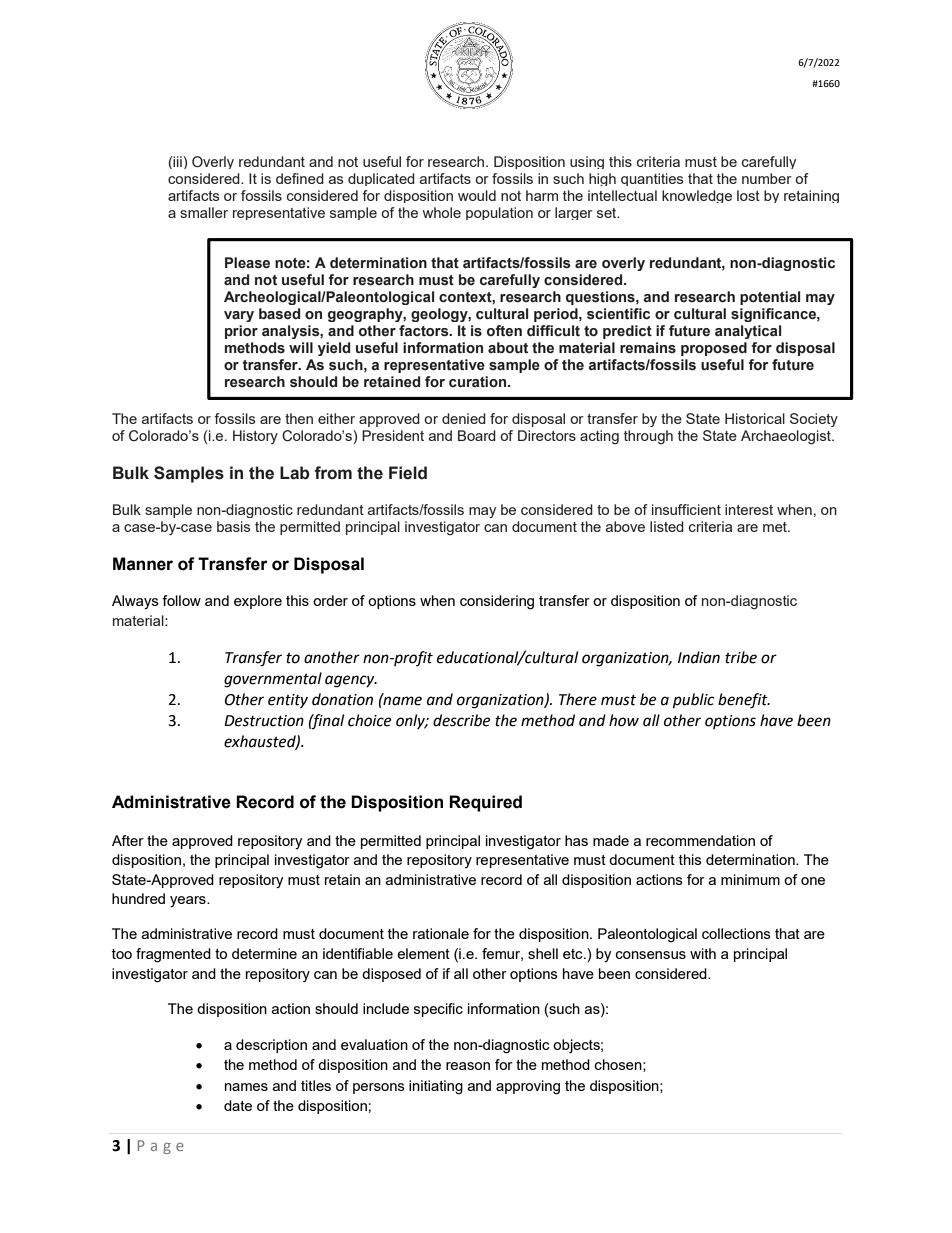 Image resolution: width=952 pixels, height=1233 pixels. Describe the element at coordinates (744, 701) in the page. I see `benefit` at that location.
